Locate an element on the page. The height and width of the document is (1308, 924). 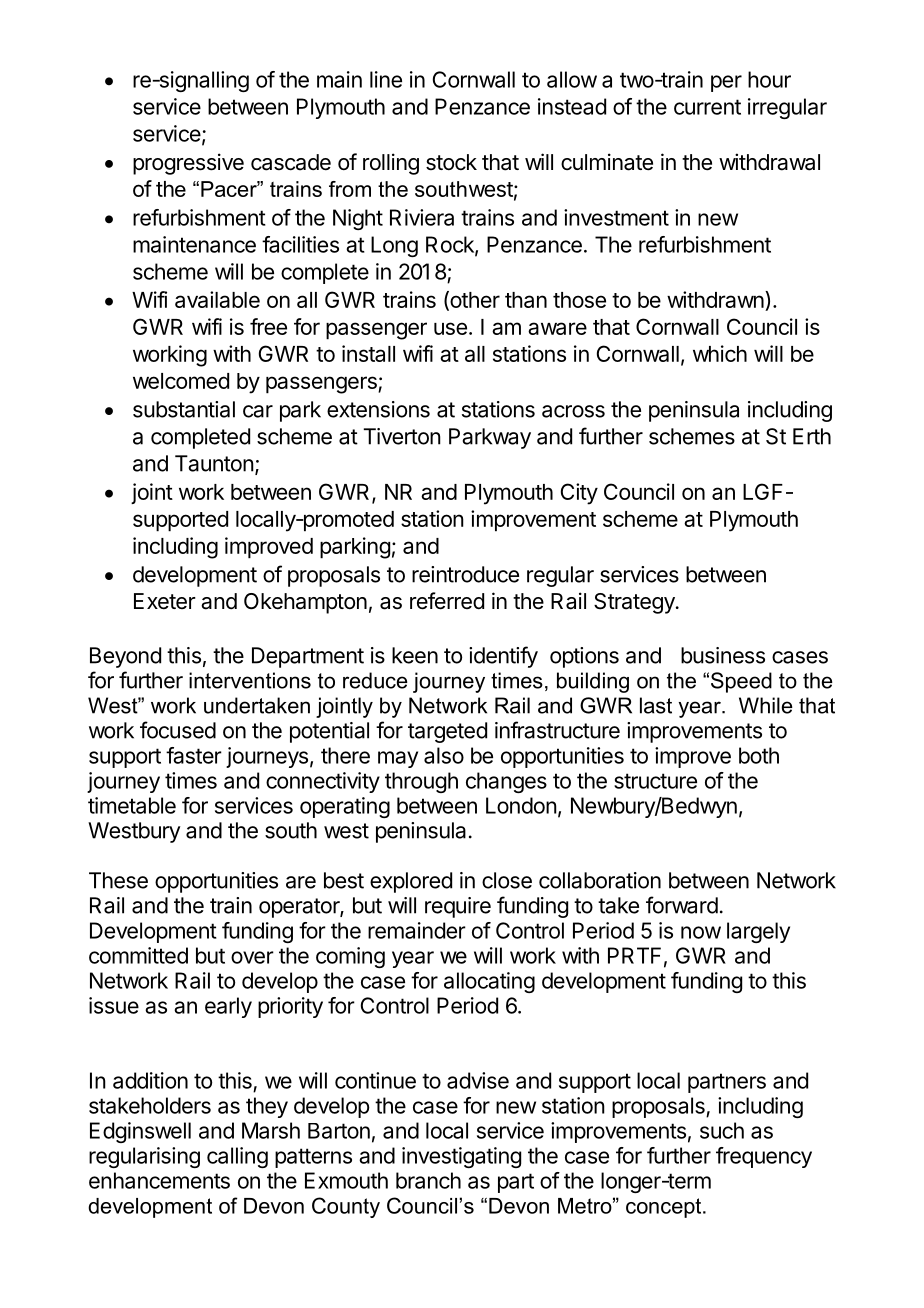
branch is located at coordinates (428, 1180).
